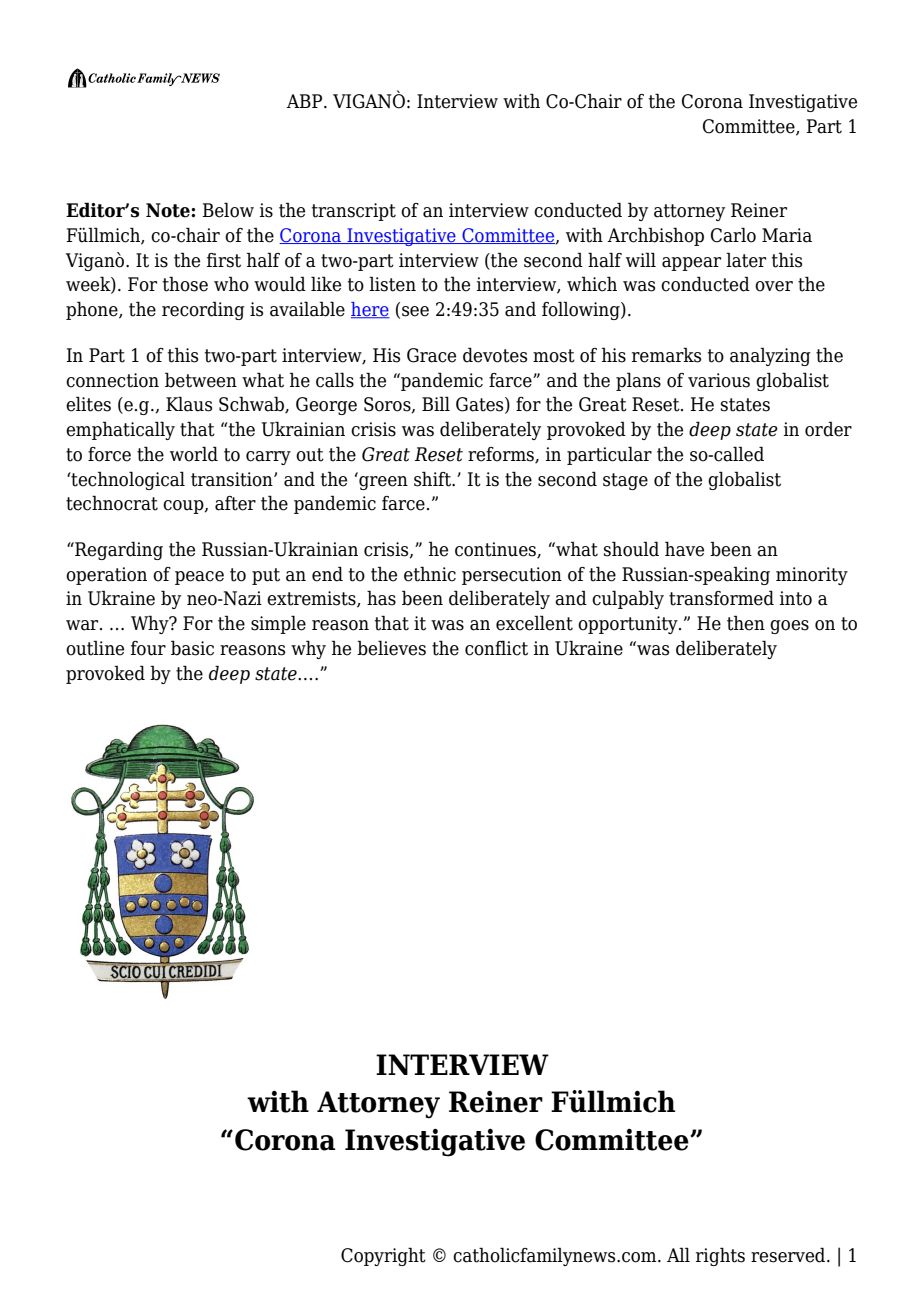 The image size is (924, 1308). What do you see at coordinates (192, 648) in the page?
I see `basic` at bounding box center [192, 648].
